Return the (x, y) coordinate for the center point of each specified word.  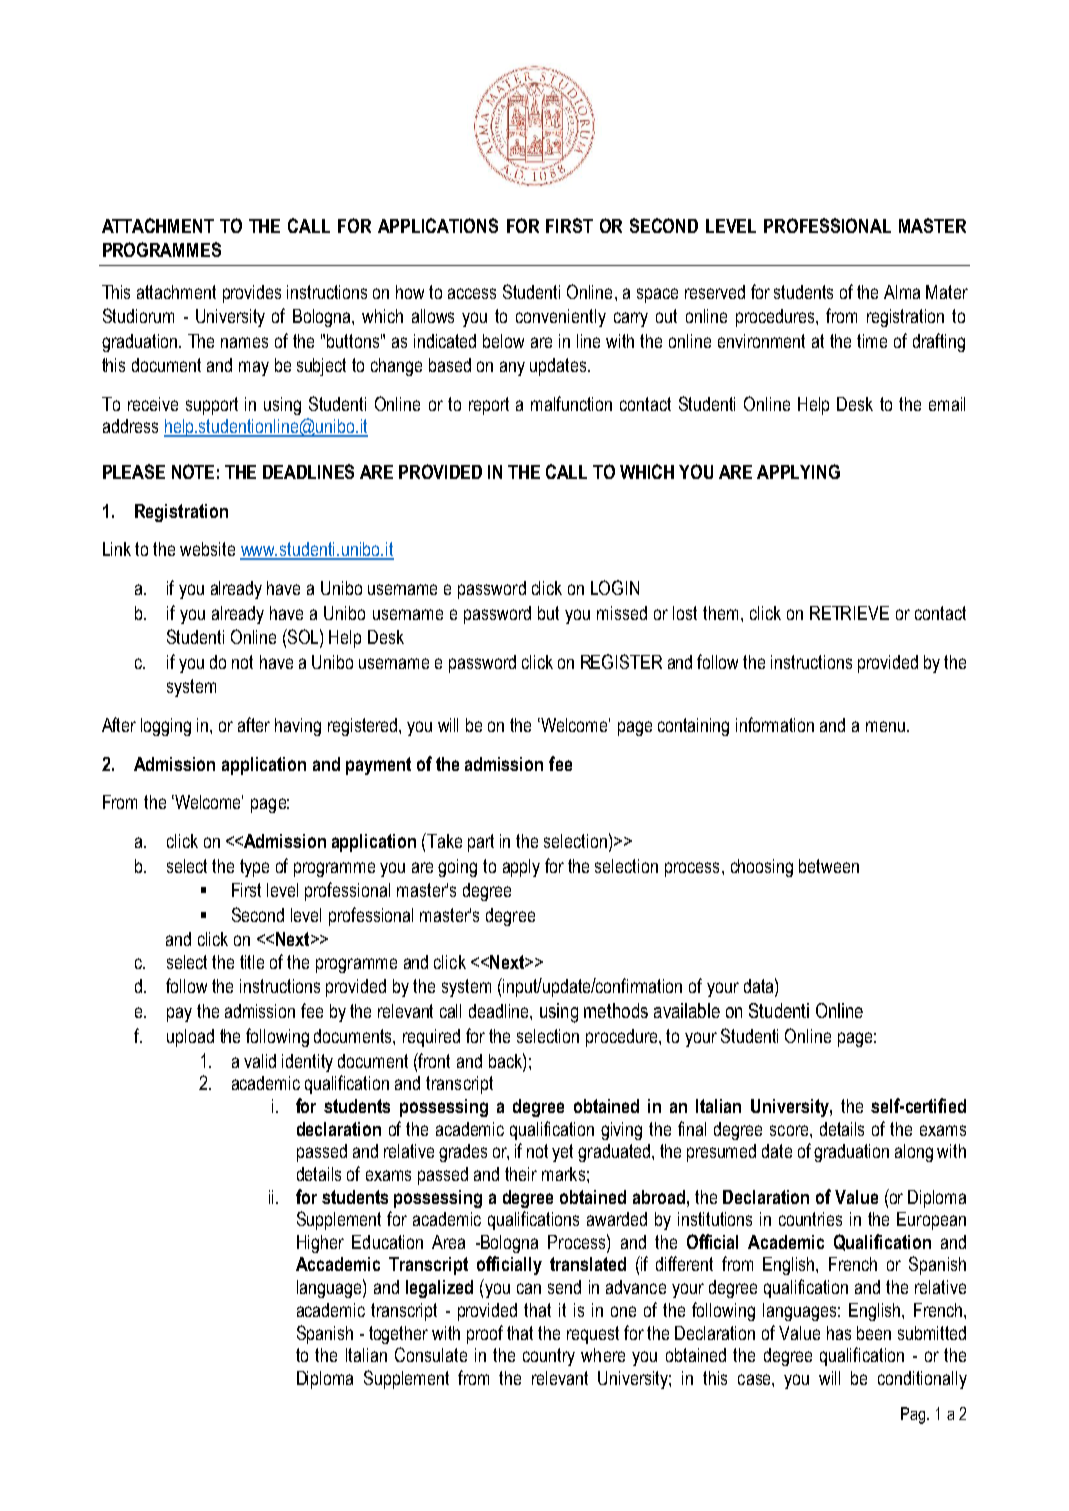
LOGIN (615, 587)
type (254, 868)
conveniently (561, 318)
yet (562, 1153)
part (481, 843)
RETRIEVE (849, 613)
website (207, 549)
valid (260, 1061)
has (839, 1333)
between (829, 866)
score (790, 1130)
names (244, 342)
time (872, 341)
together (398, 1335)
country (549, 1357)
